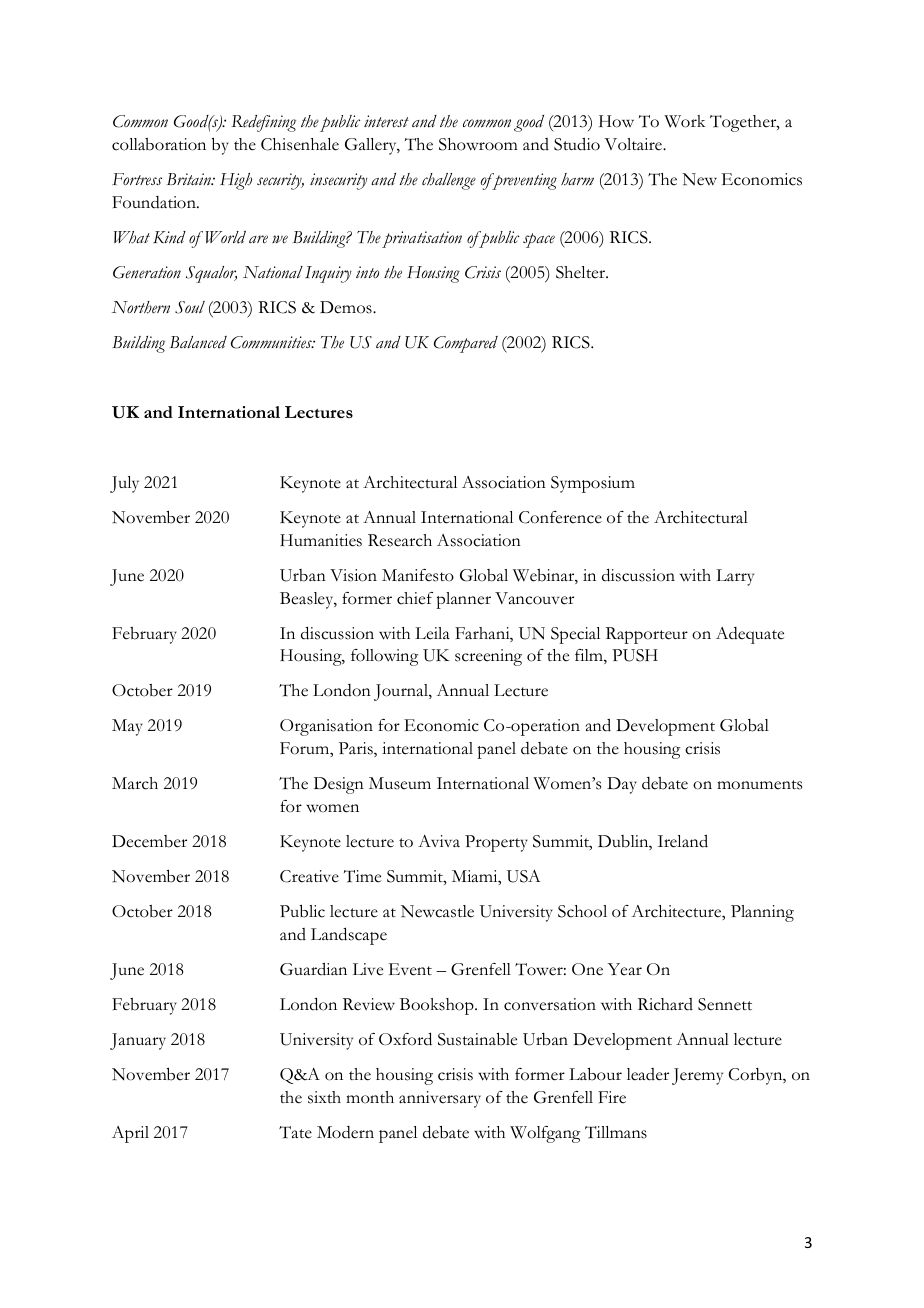 The height and width of the page is (1308, 924). I want to click on Britain, so click(190, 179).
